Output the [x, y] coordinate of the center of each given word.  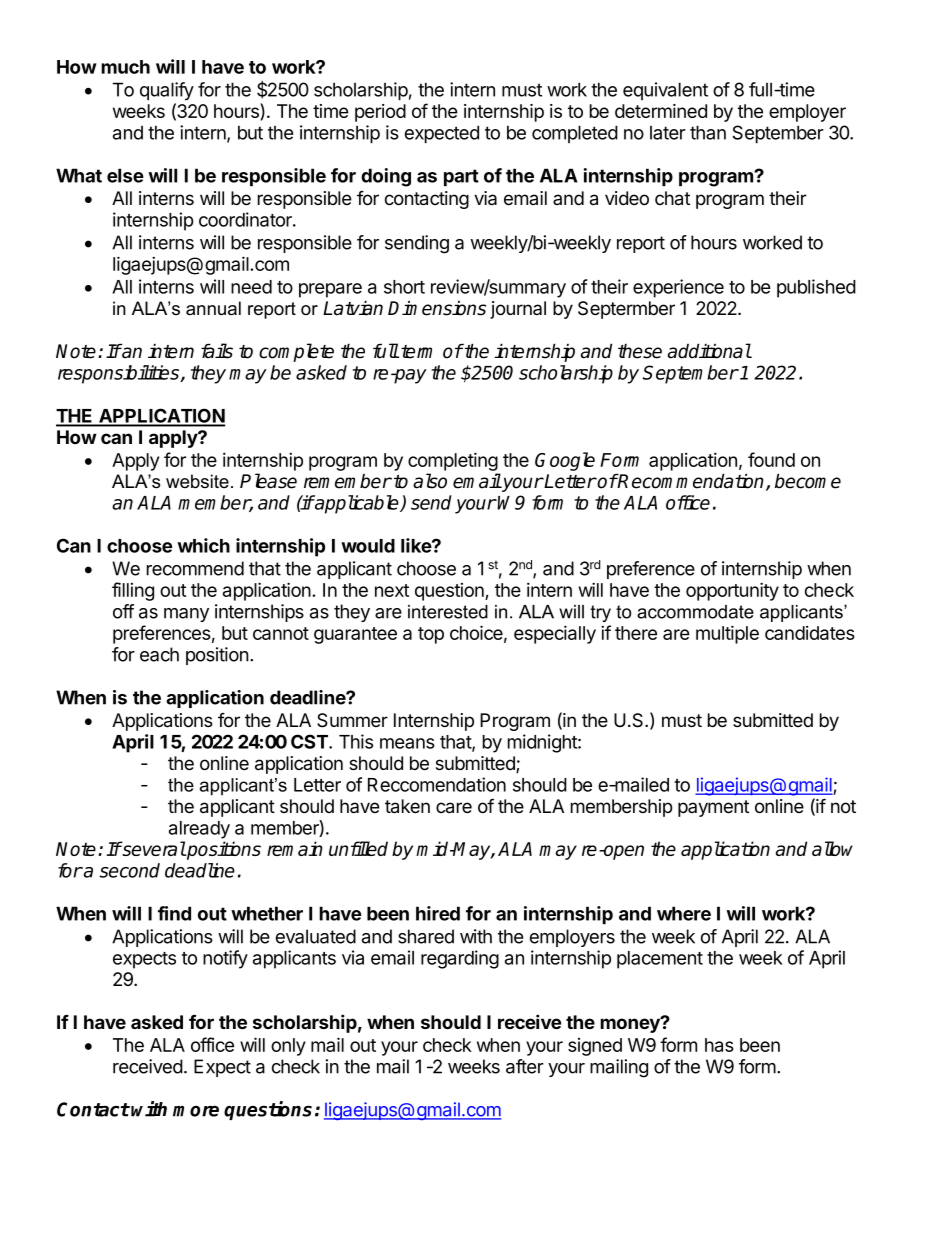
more [196, 1111]
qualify [167, 91]
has [719, 1045]
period [380, 113]
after [525, 1066]
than [708, 132]
